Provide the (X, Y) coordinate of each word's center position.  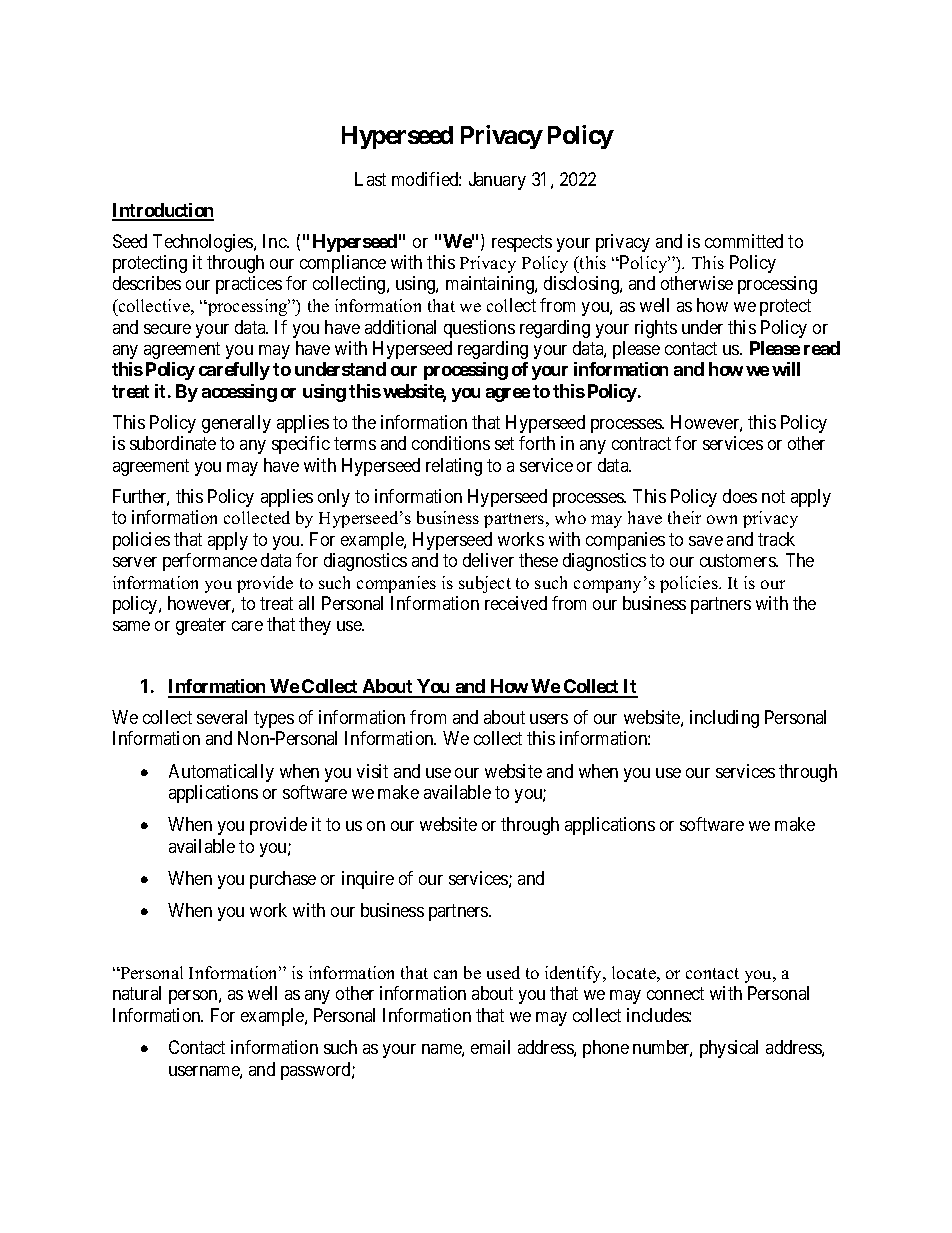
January (497, 181)
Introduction (163, 211)
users (549, 719)
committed (744, 241)
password (317, 1071)
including (724, 719)
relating (454, 467)
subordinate (173, 443)
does (740, 496)
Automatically (221, 773)
